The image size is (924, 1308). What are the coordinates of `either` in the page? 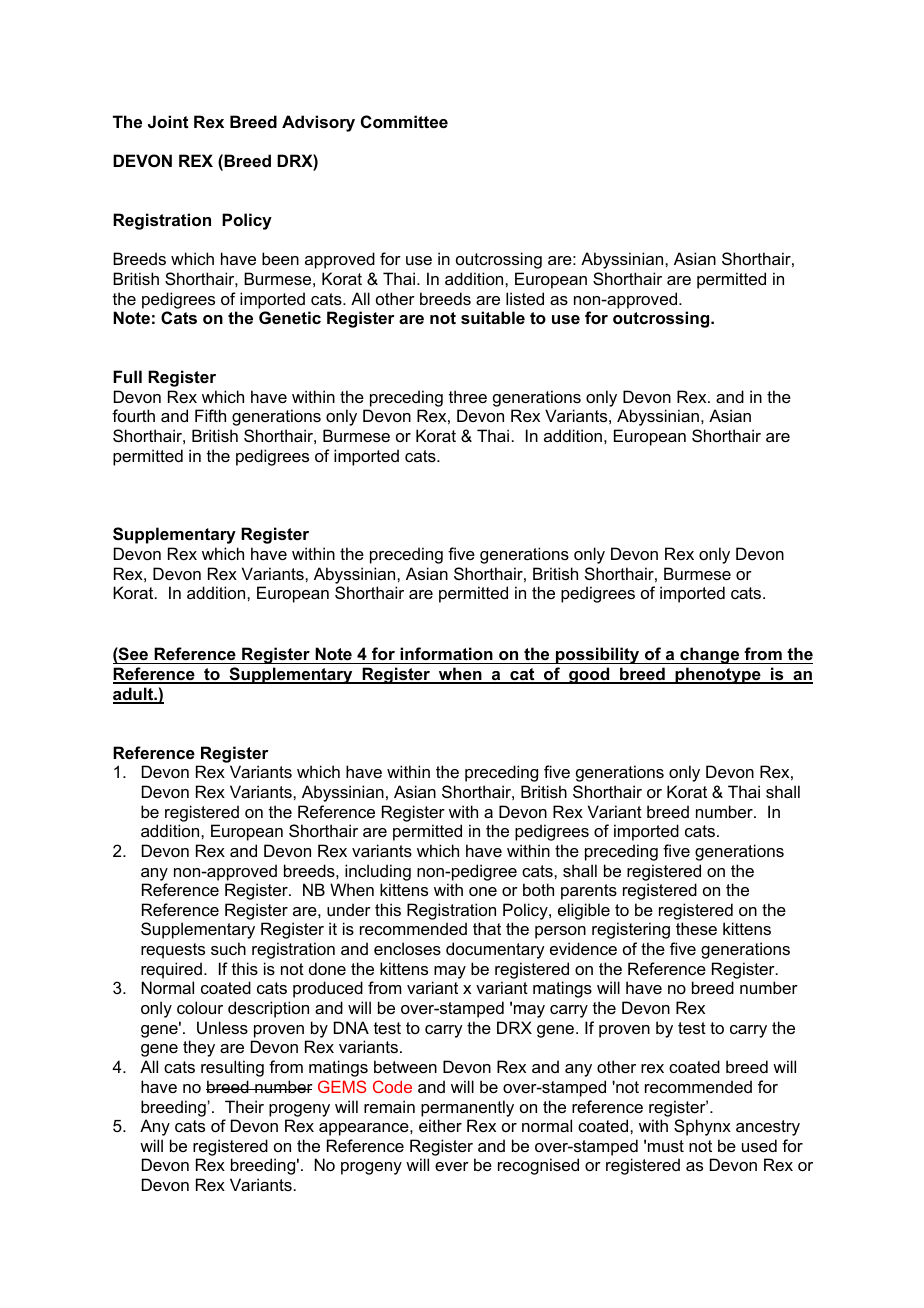 It's located at (440, 1125).
